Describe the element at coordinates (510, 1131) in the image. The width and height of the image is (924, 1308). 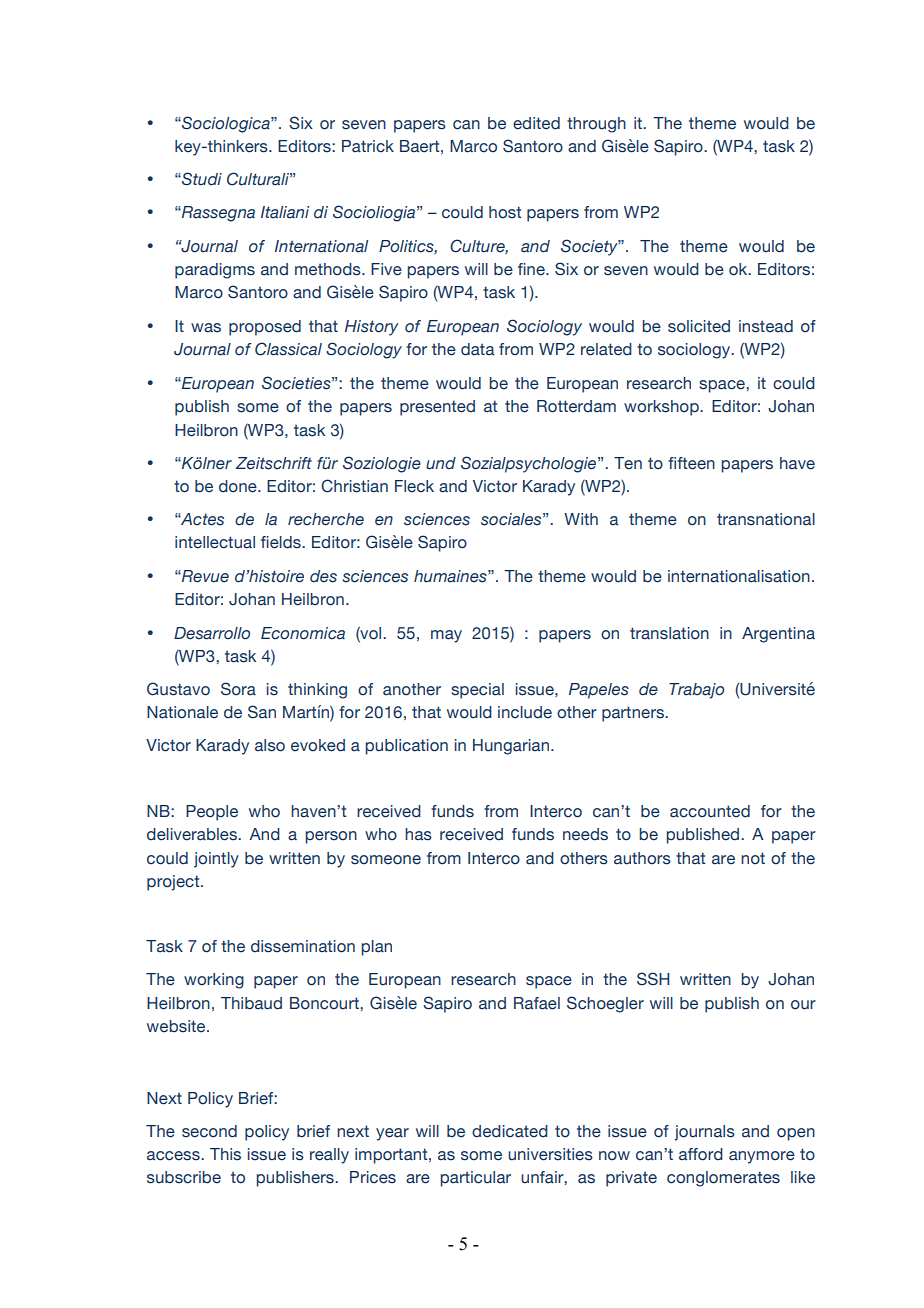
I see `dedicated` at that location.
